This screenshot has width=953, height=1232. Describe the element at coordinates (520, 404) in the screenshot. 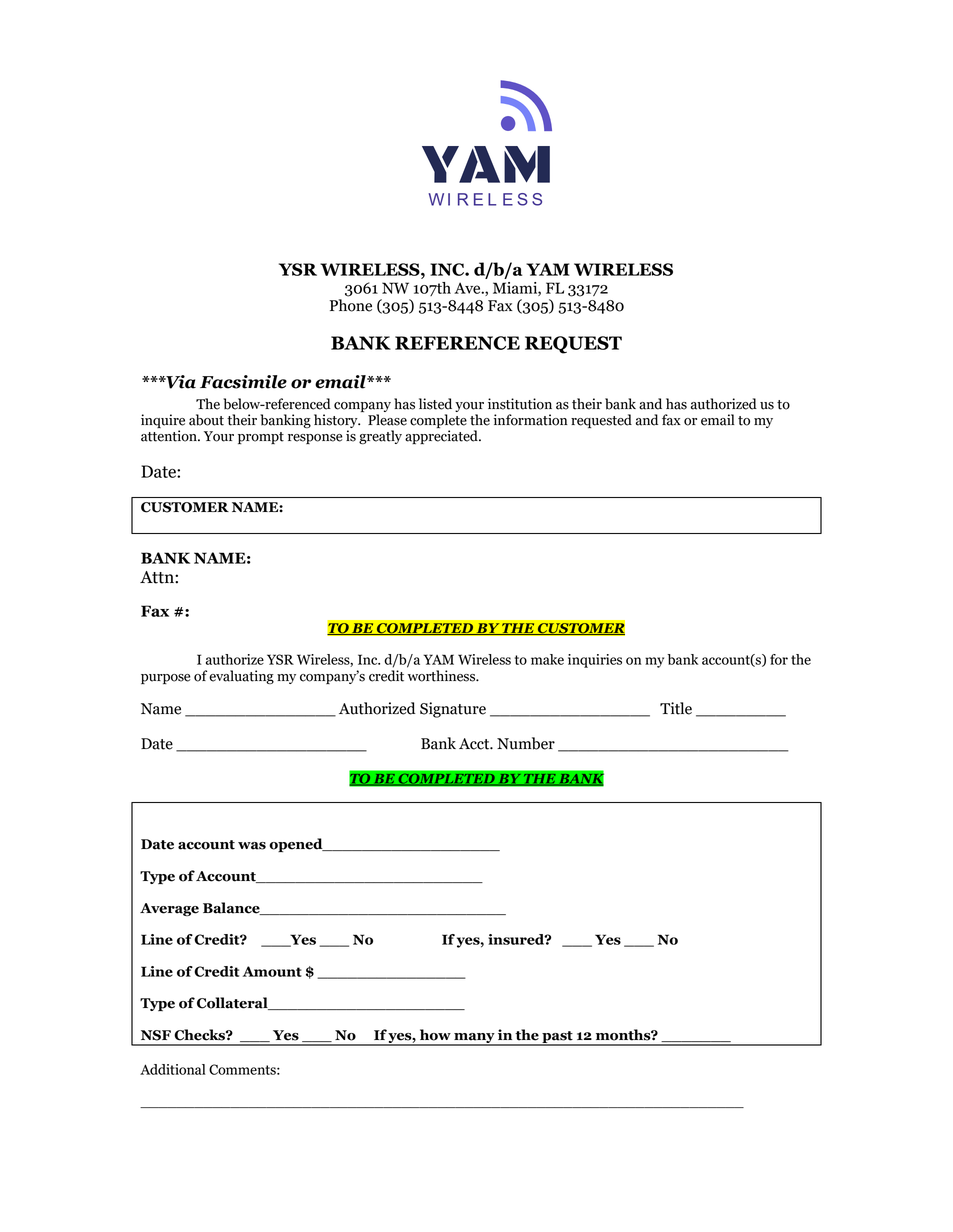

I see `institution` at that location.
